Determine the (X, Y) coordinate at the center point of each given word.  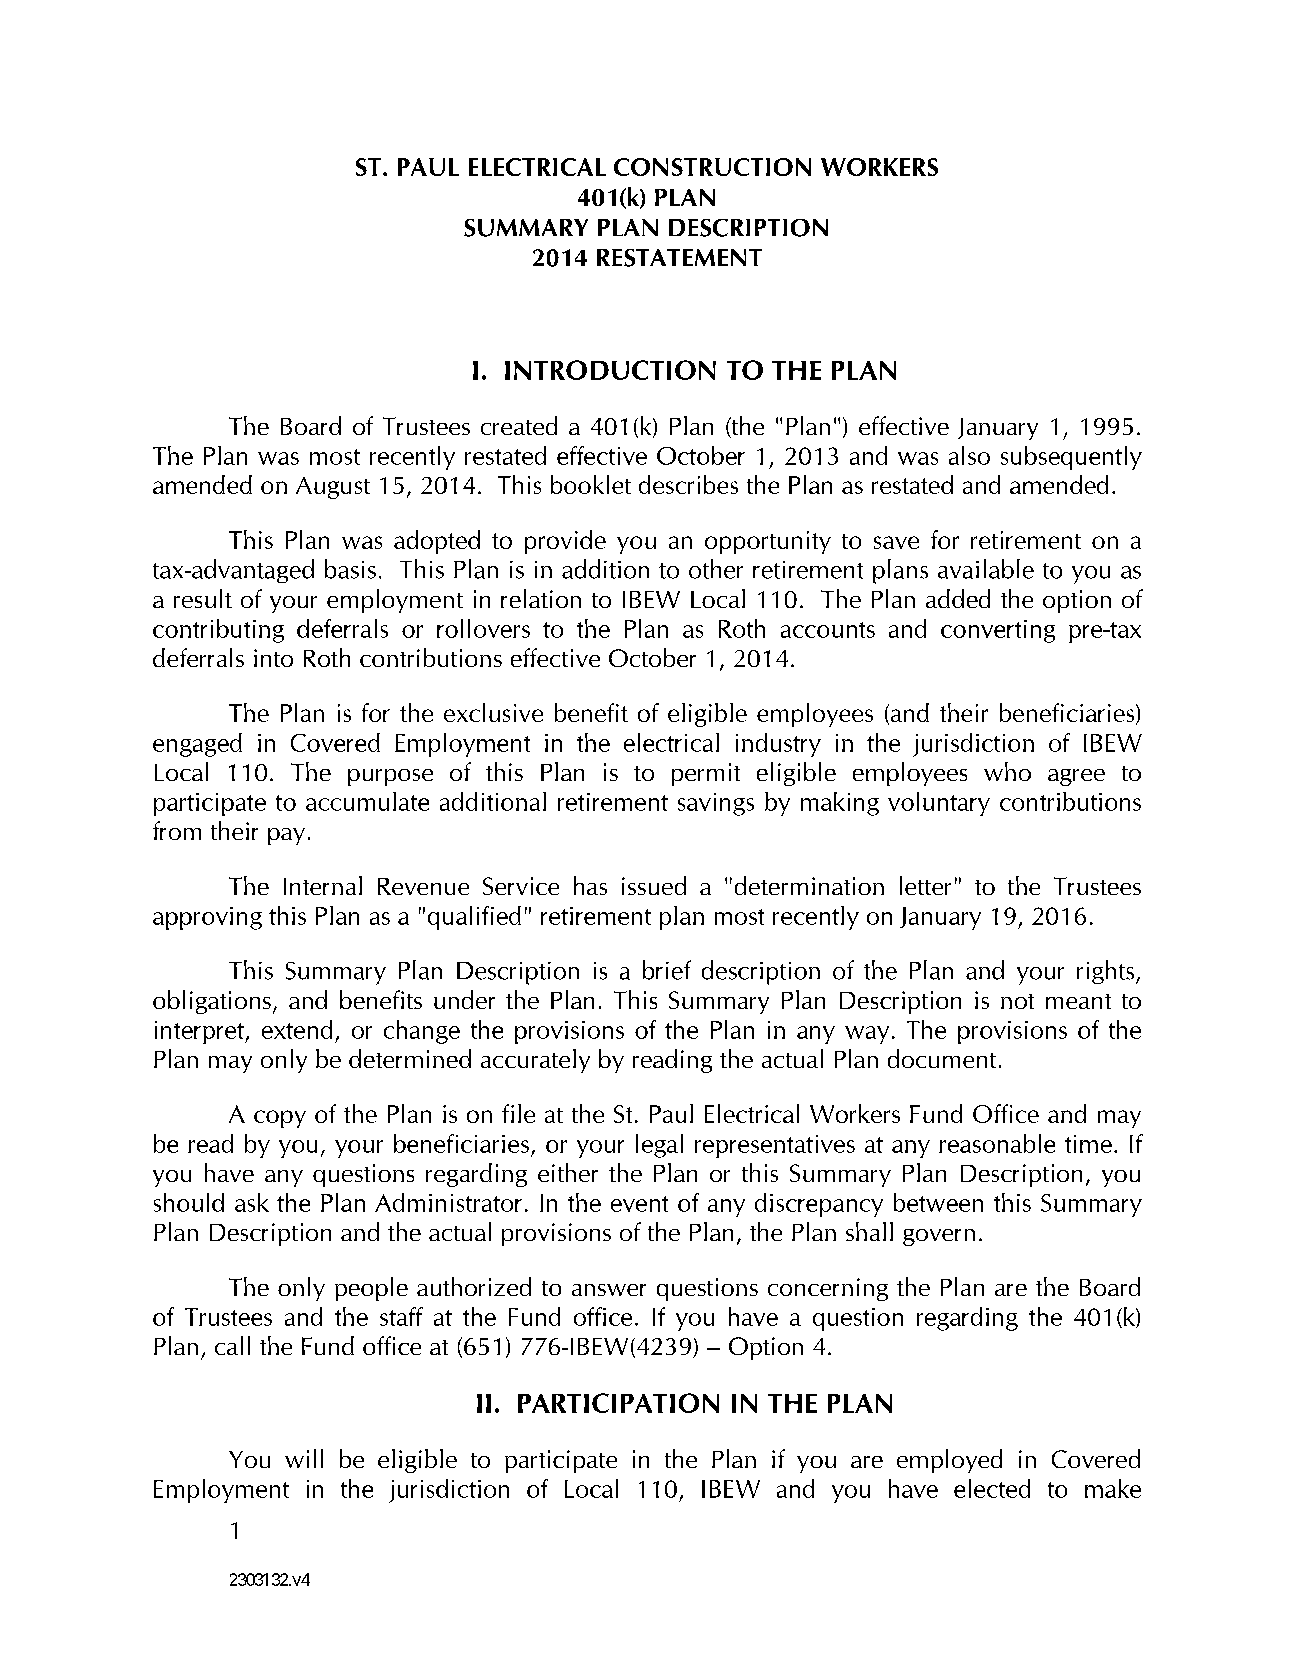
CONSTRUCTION (712, 167)
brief (667, 970)
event (639, 1204)
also (969, 455)
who (1007, 771)
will (304, 1458)
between (938, 1202)
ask (252, 1202)
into (273, 658)
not (1017, 1001)
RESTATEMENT (679, 258)
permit (706, 774)
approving (207, 918)
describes (688, 484)
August (333, 488)
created (519, 425)
